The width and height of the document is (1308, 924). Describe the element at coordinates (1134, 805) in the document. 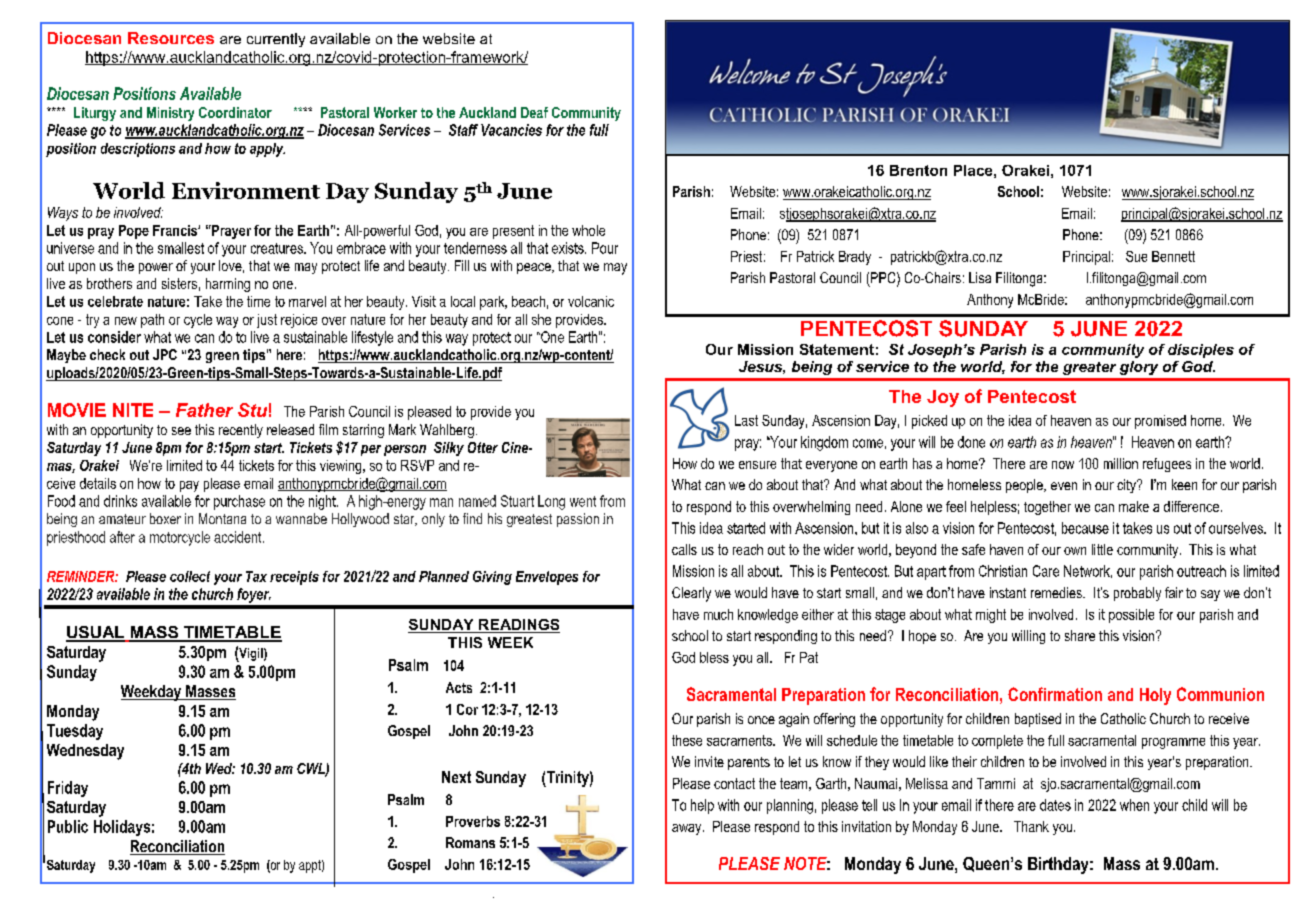

I see `when` at that location.
